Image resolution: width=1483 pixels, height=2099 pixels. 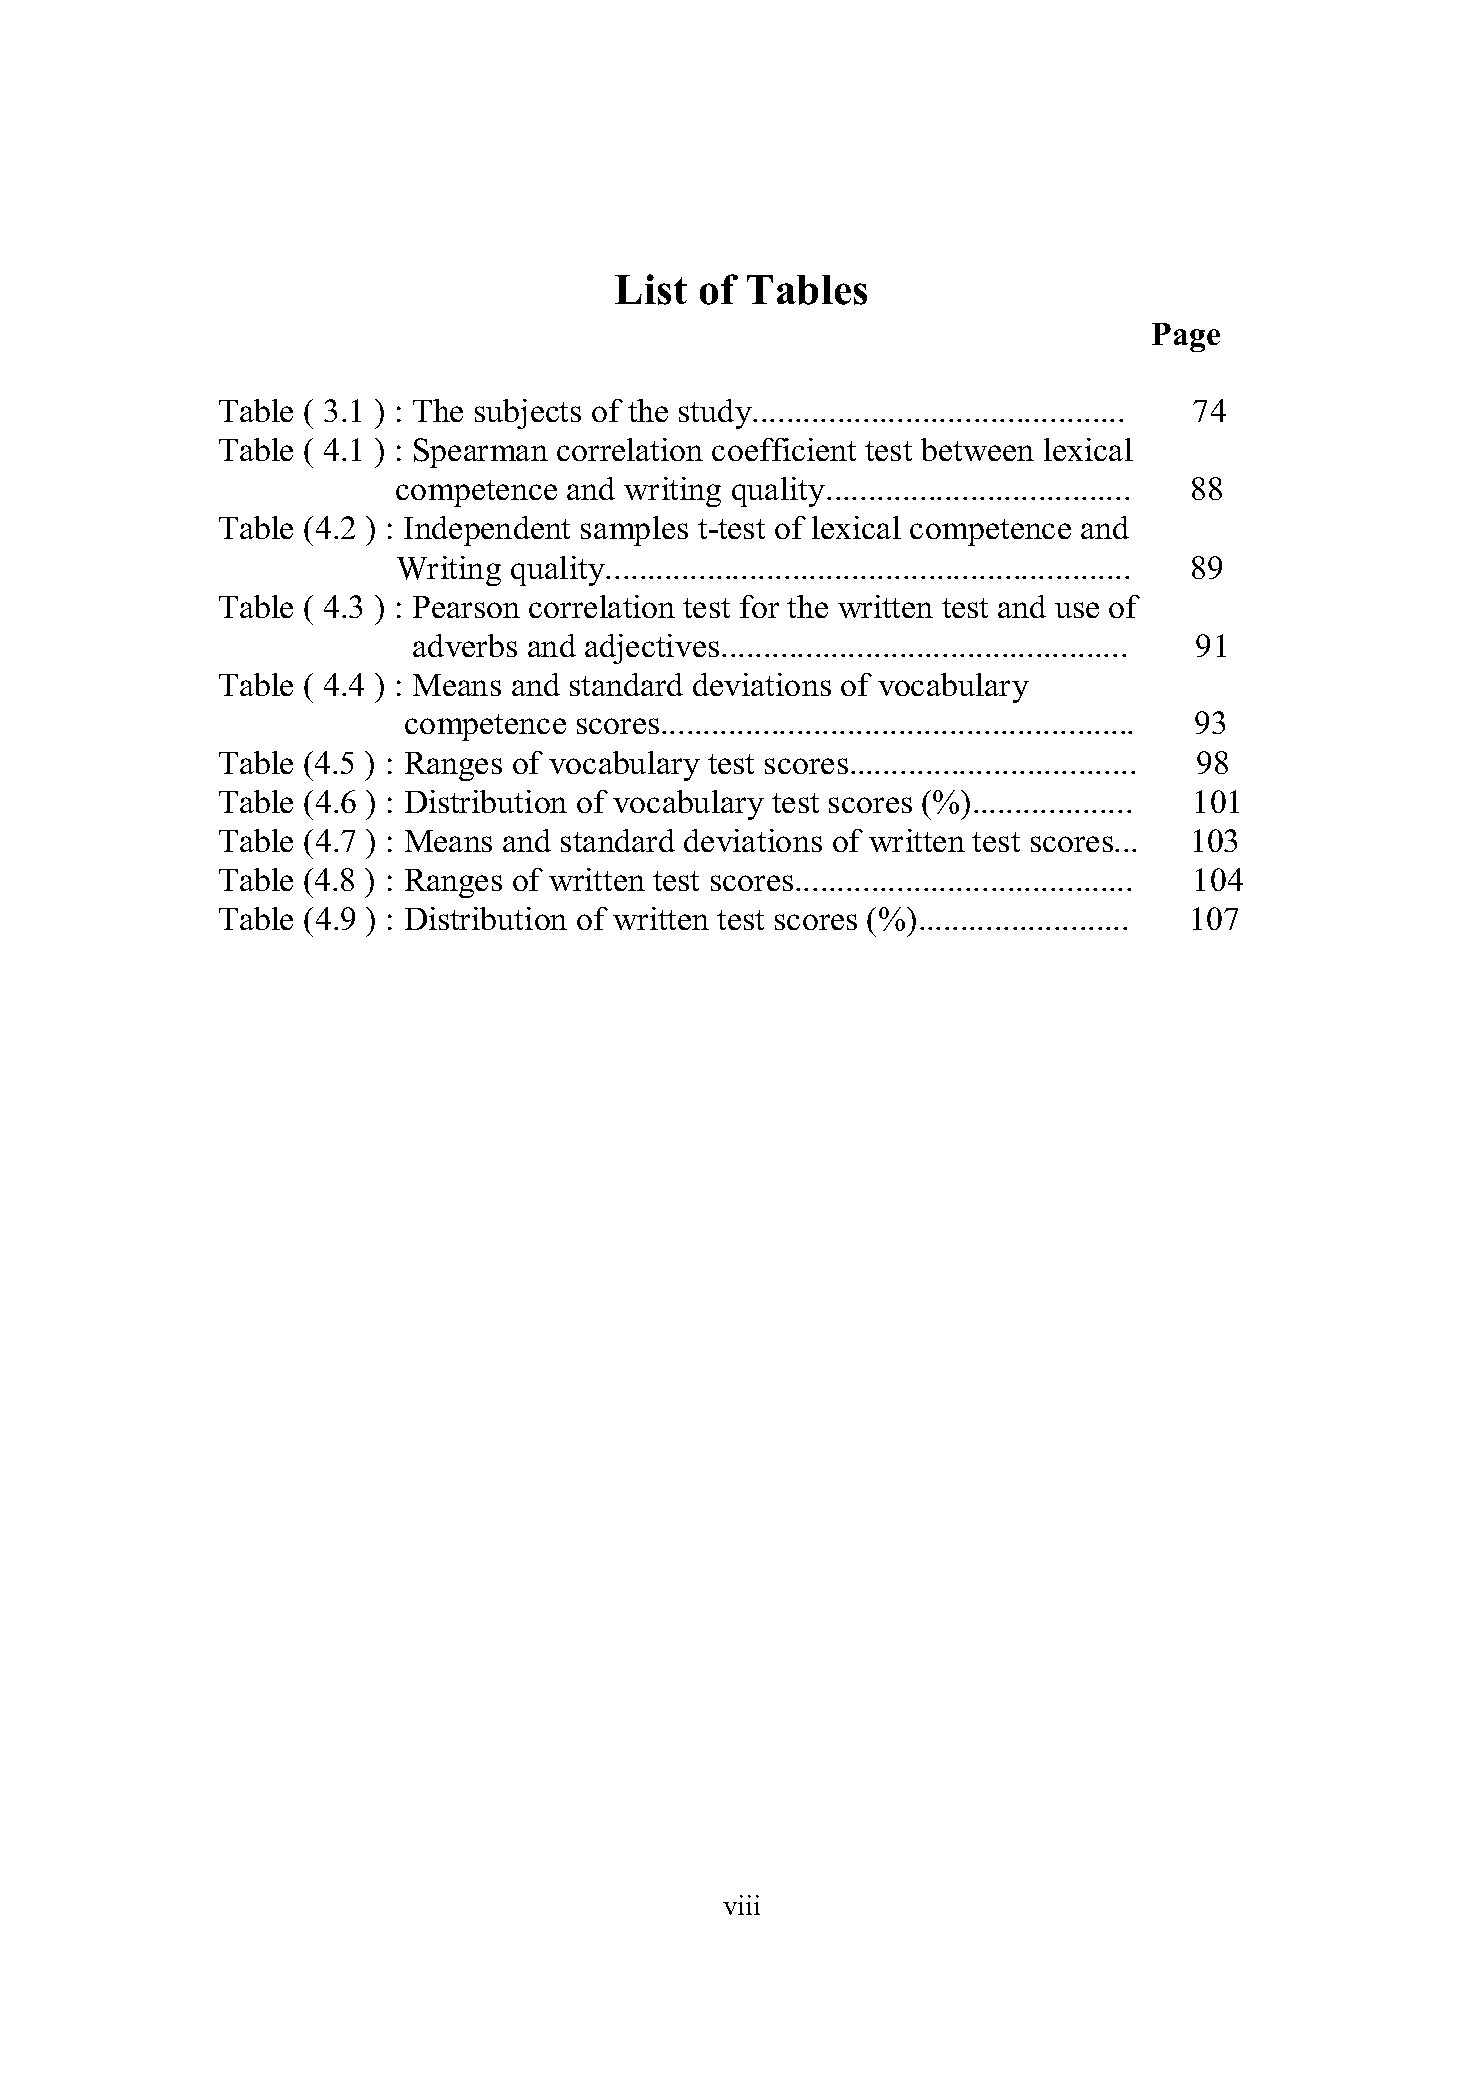 I want to click on for, so click(x=759, y=606).
